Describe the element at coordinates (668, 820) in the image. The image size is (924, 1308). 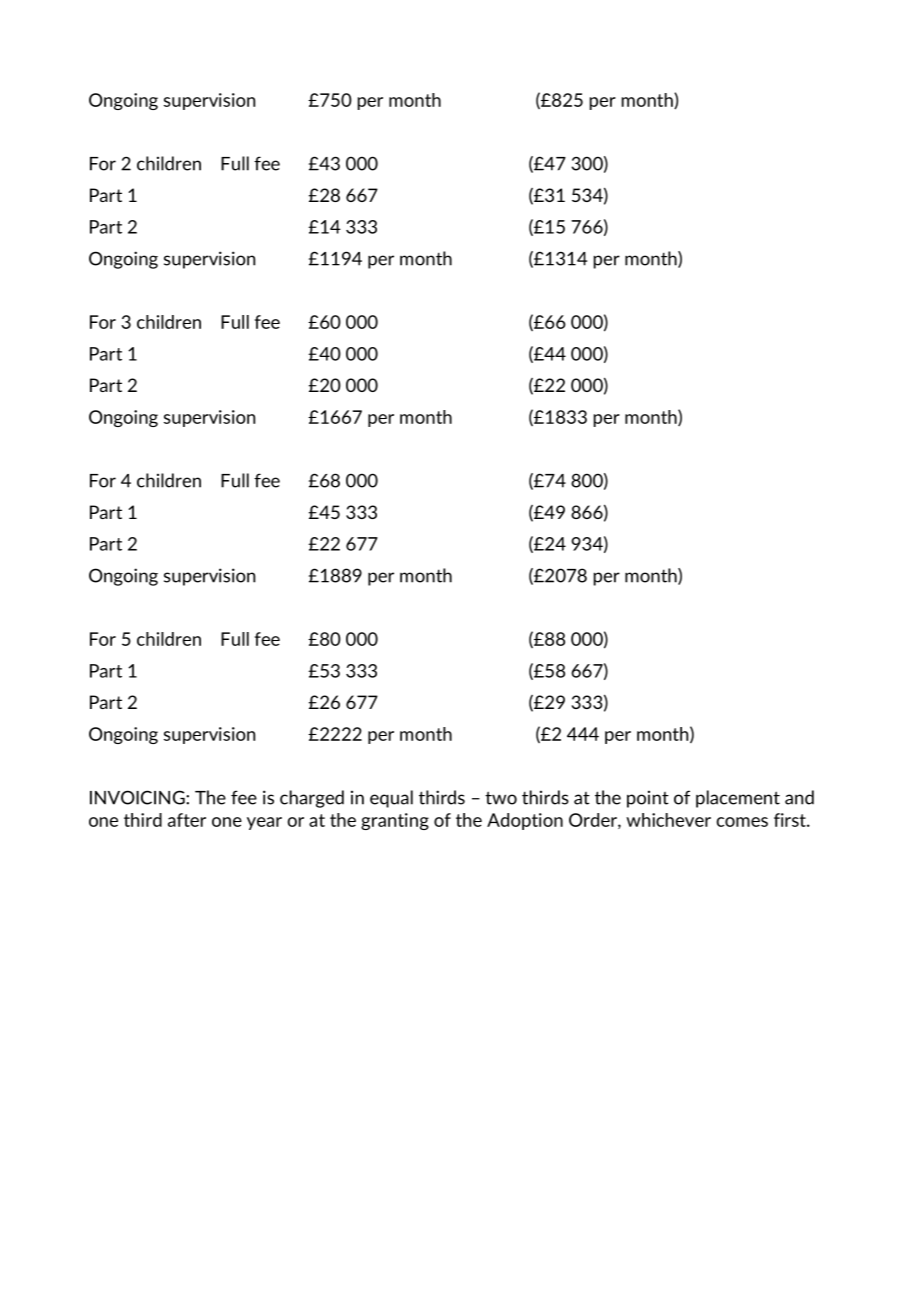
I see `whichever` at that location.
